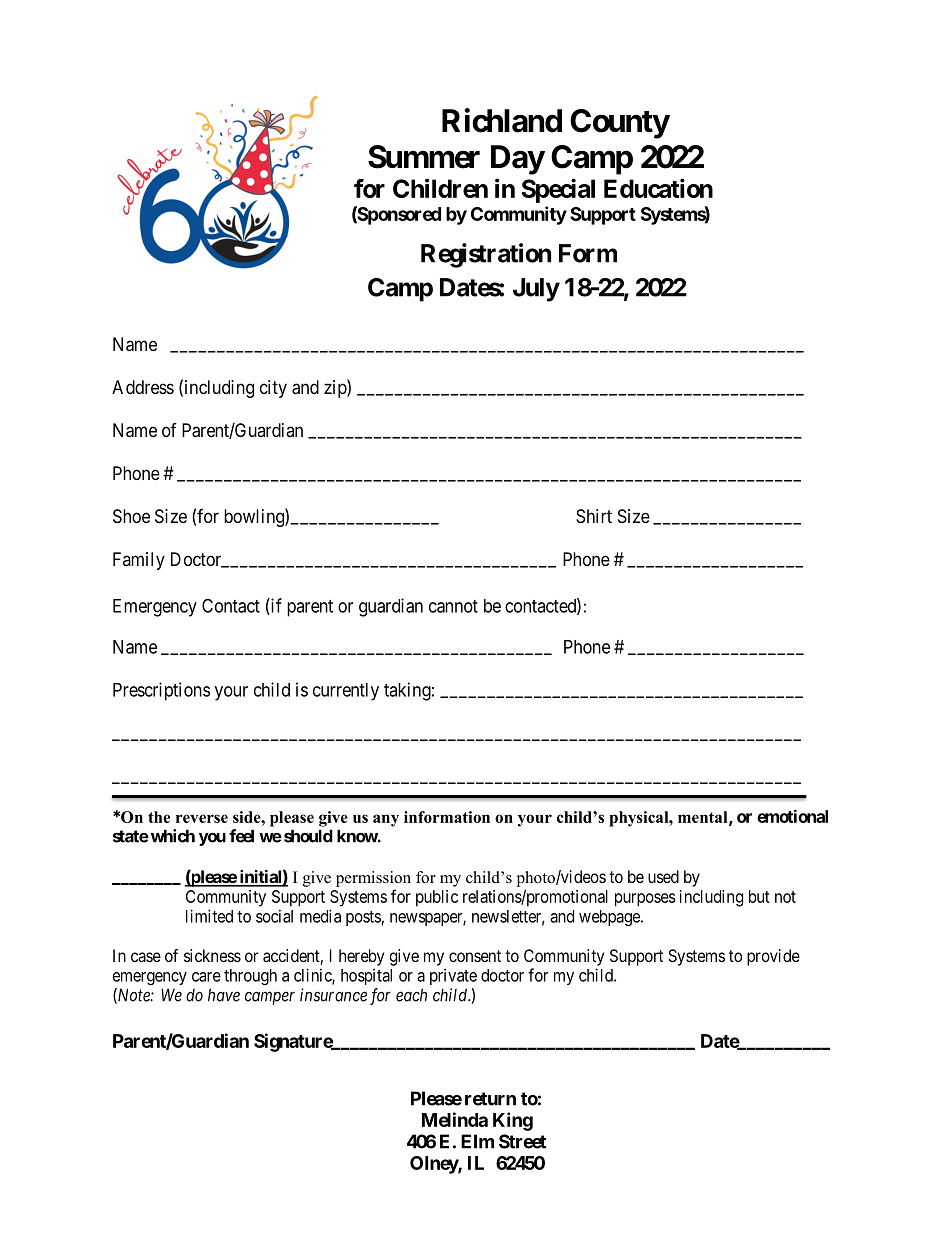  Describe the element at coordinates (658, 188) in the image. I see `Education` at that location.
